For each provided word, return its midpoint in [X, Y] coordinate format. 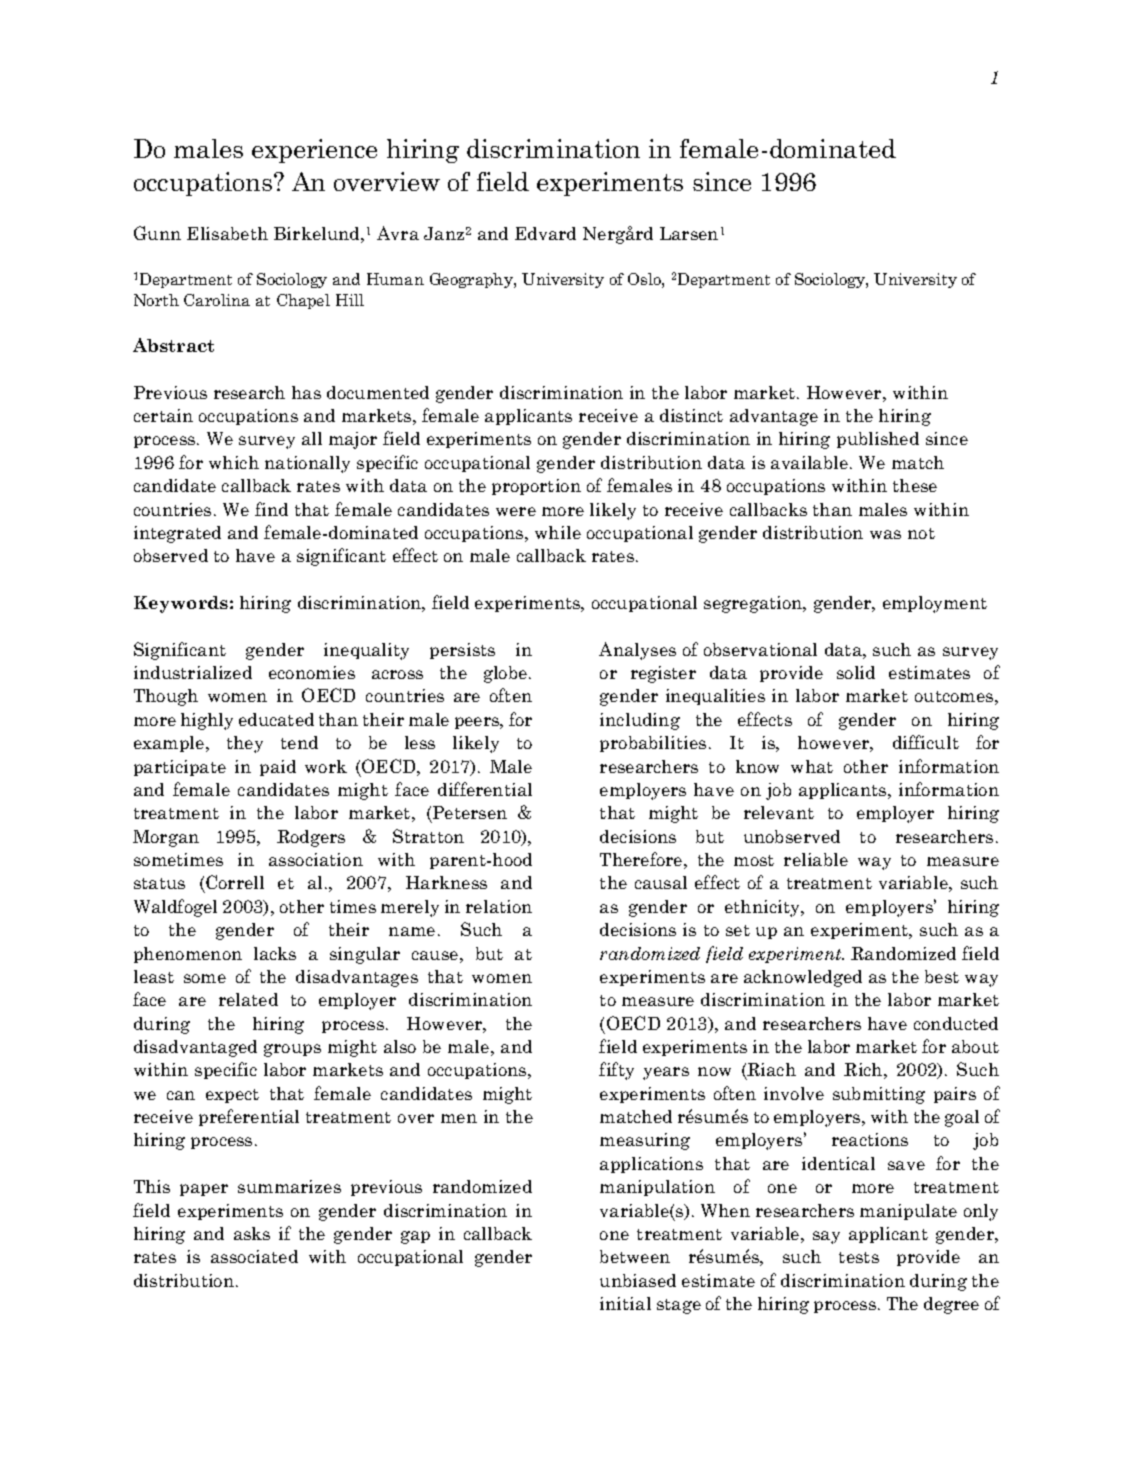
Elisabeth [227, 233]
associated [254, 1256]
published [878, 440]
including [640, 721]
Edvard [545, 233]
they [245, 744]
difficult [926, 742]
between [635, 1256]
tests [859, 1257]
